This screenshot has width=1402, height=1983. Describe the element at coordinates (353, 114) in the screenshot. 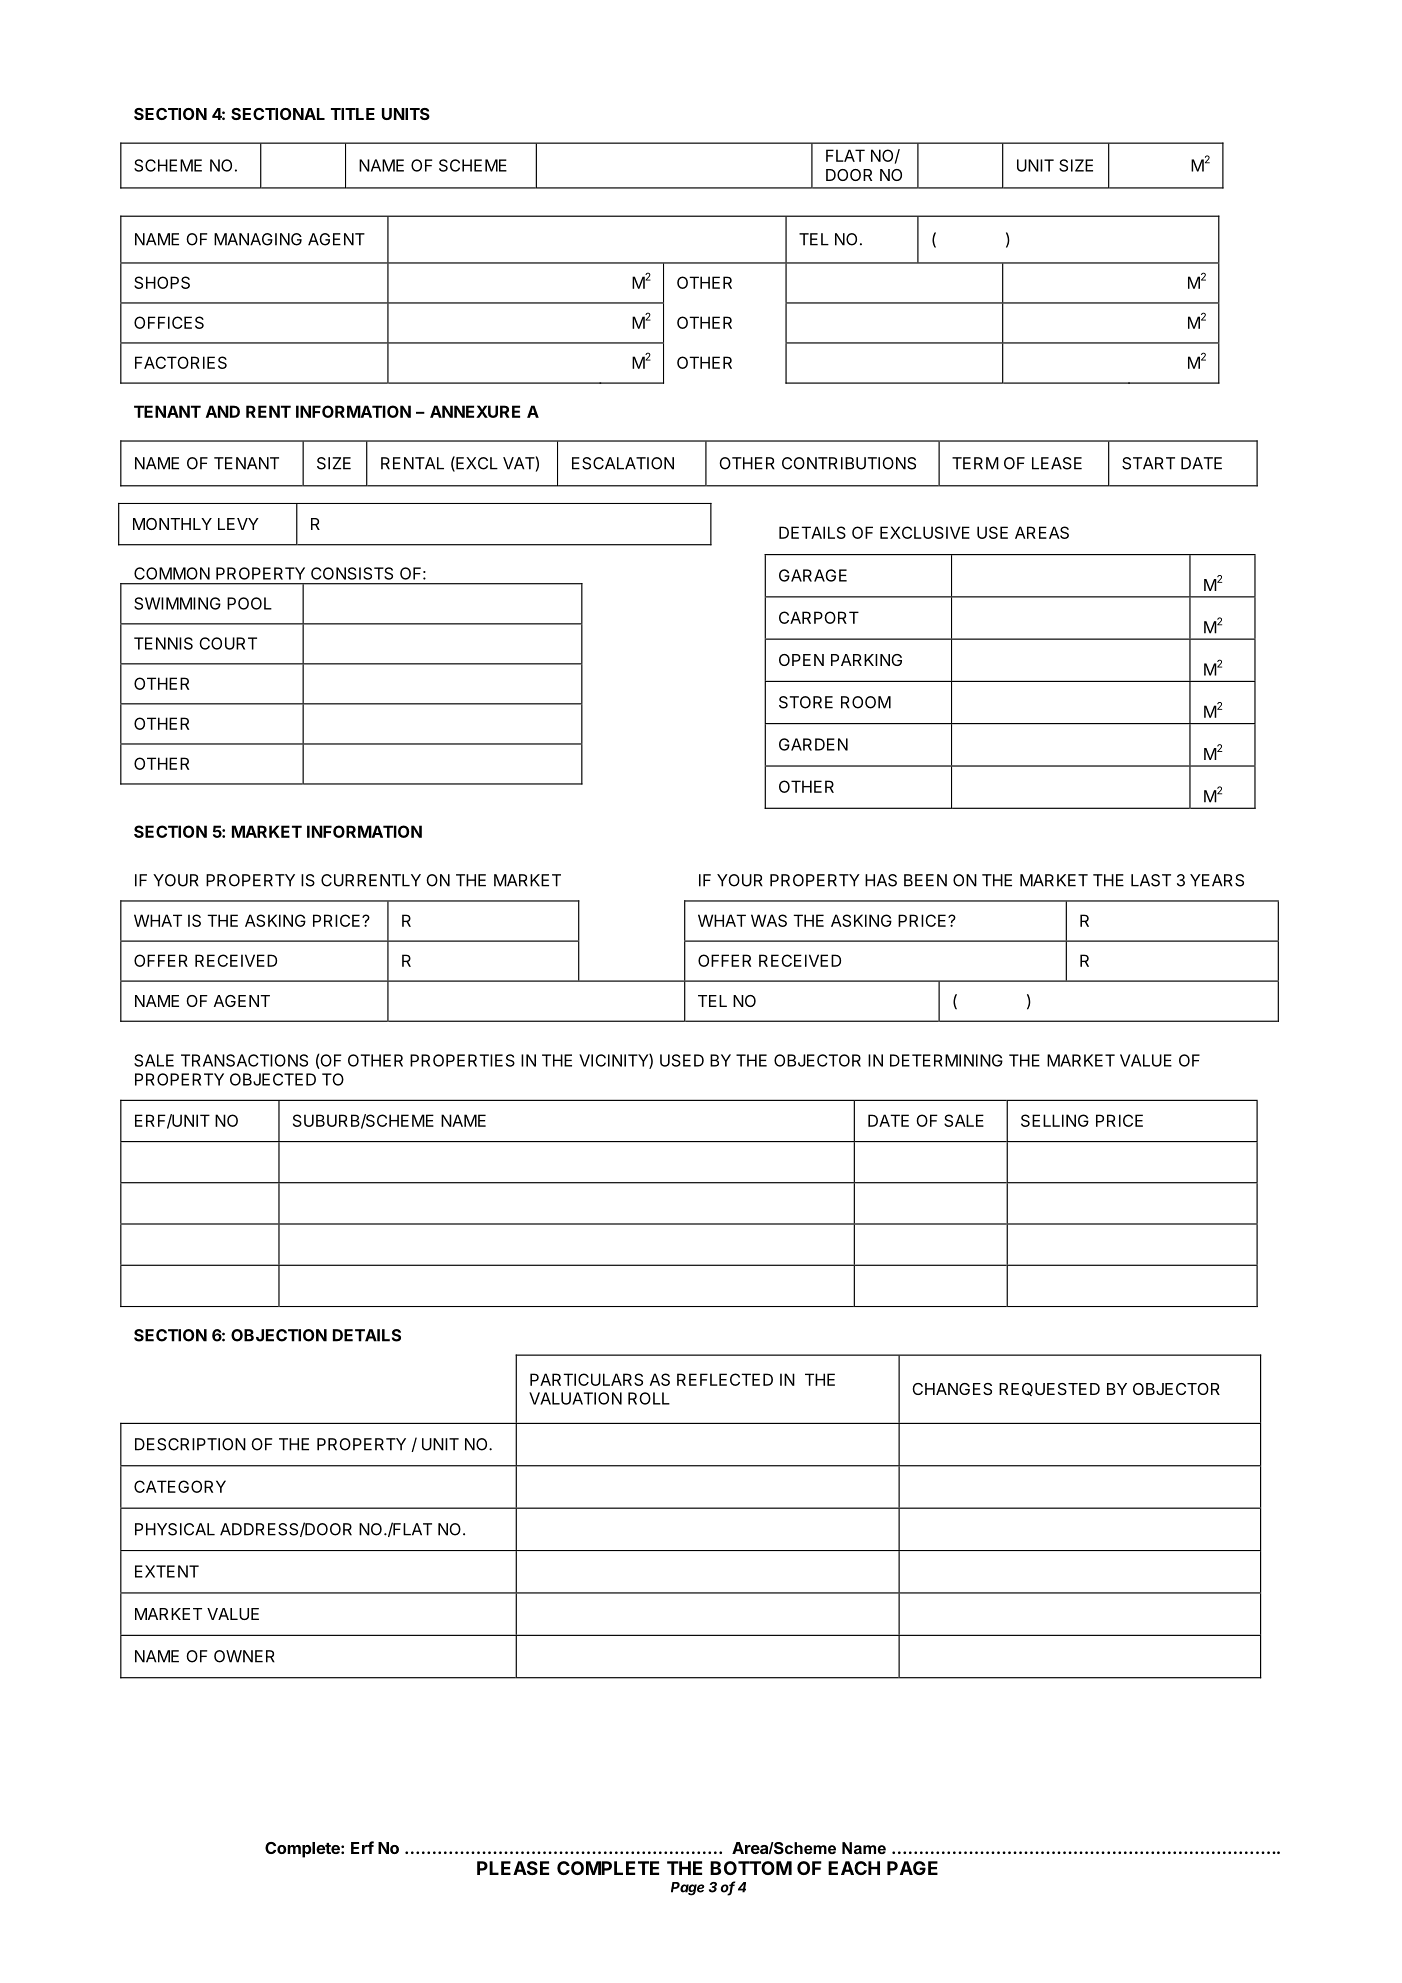

I see `TITLE` at that location.
